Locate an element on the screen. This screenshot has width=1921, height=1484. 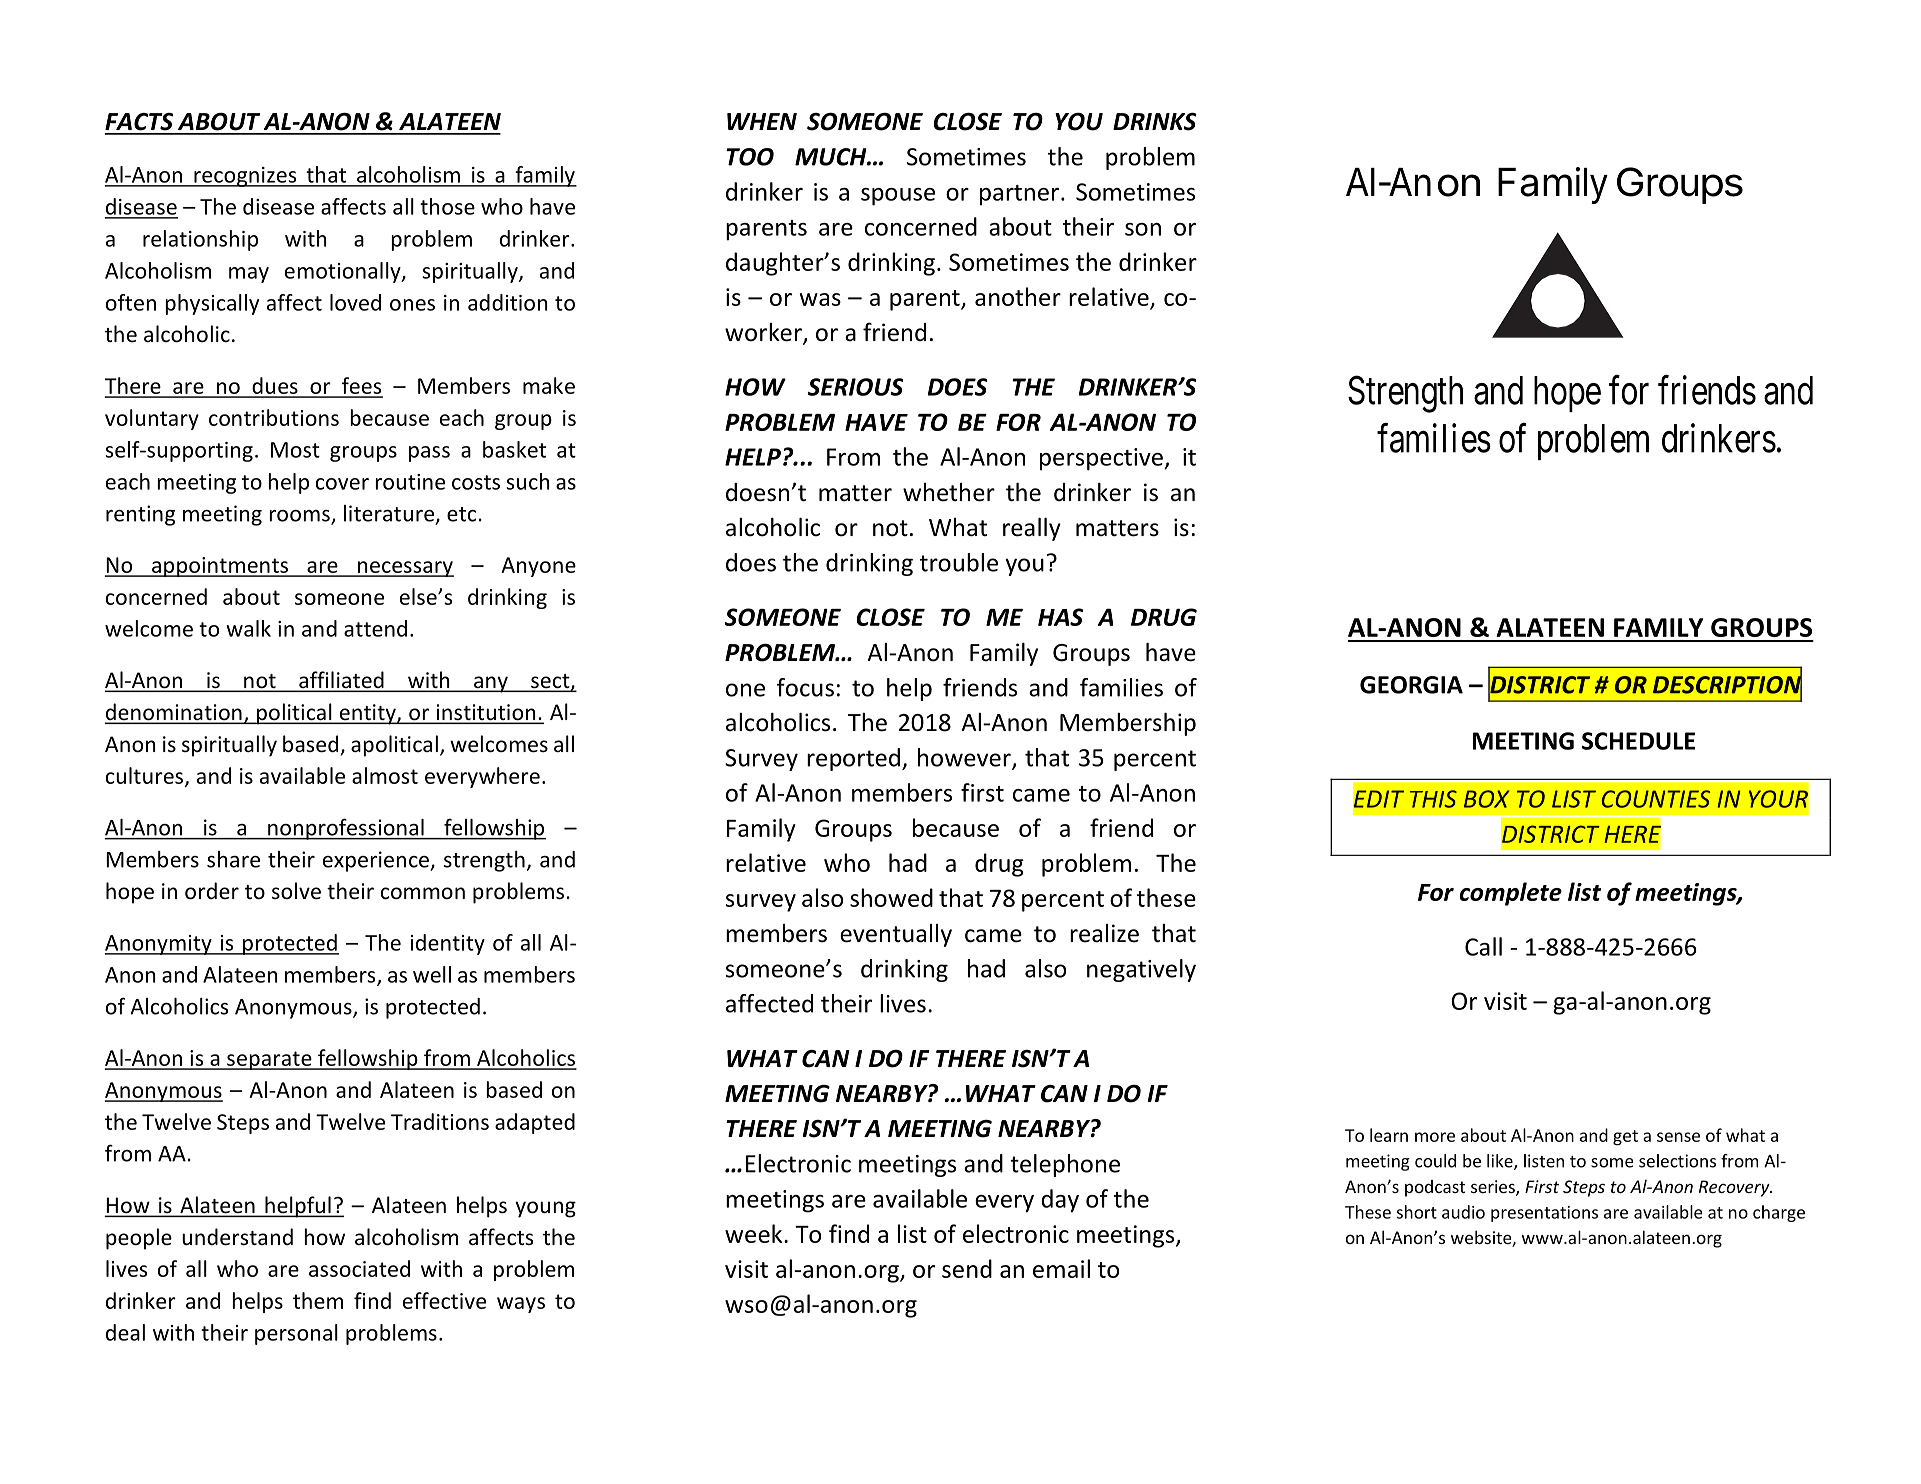
send is located at coordinates (967, 1268).
